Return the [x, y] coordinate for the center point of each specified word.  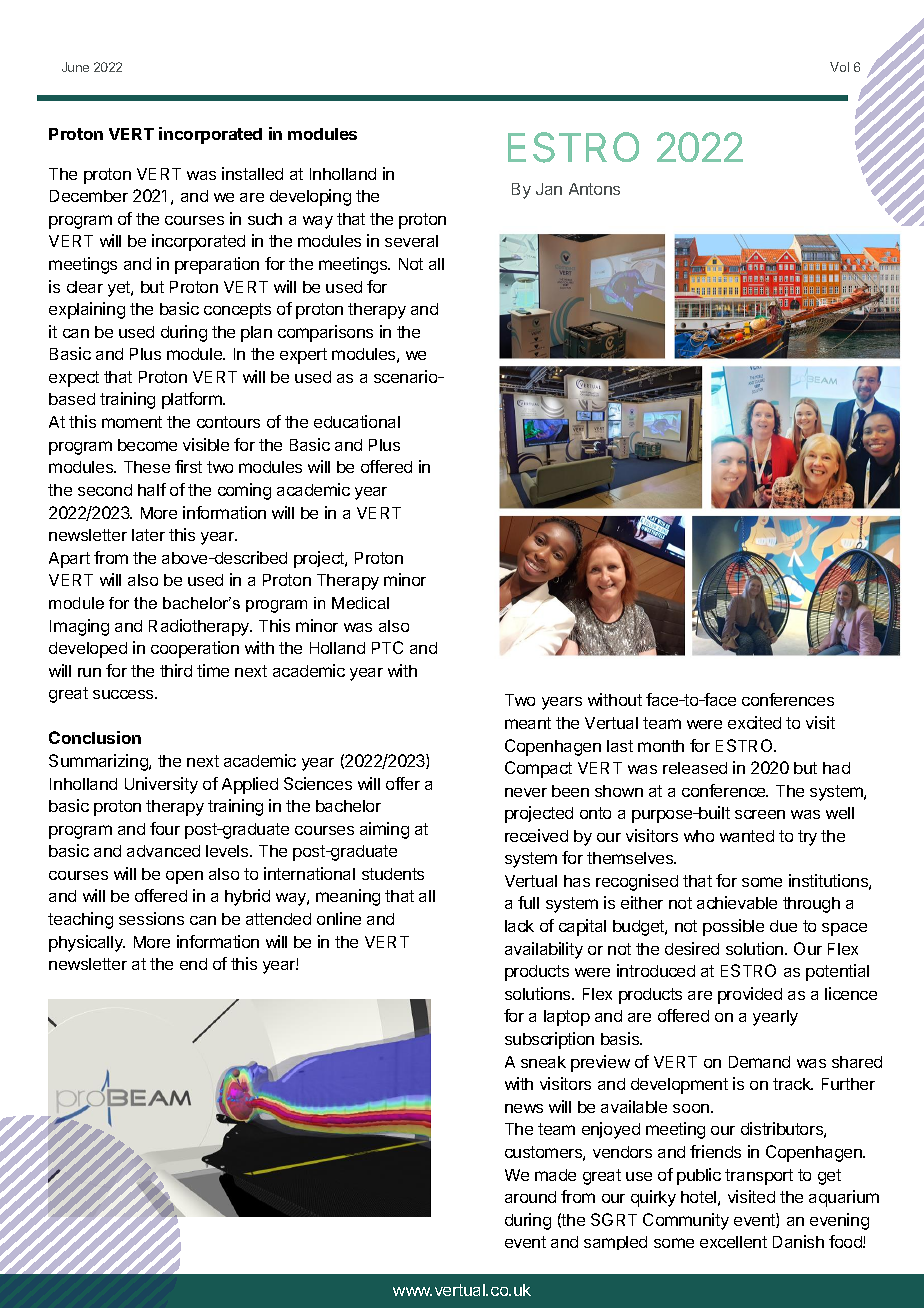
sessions [151, 918]
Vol [839, 67]
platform [193, 400]
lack [519, 926]
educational [357, 421]
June [75, 67]
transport [759, 1177]
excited [754, 722]
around [530, 1197]
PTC [387, 647]
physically [87, 943]
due [783, 926]
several [411, 241]
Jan [549, 189]
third [176, 670]
